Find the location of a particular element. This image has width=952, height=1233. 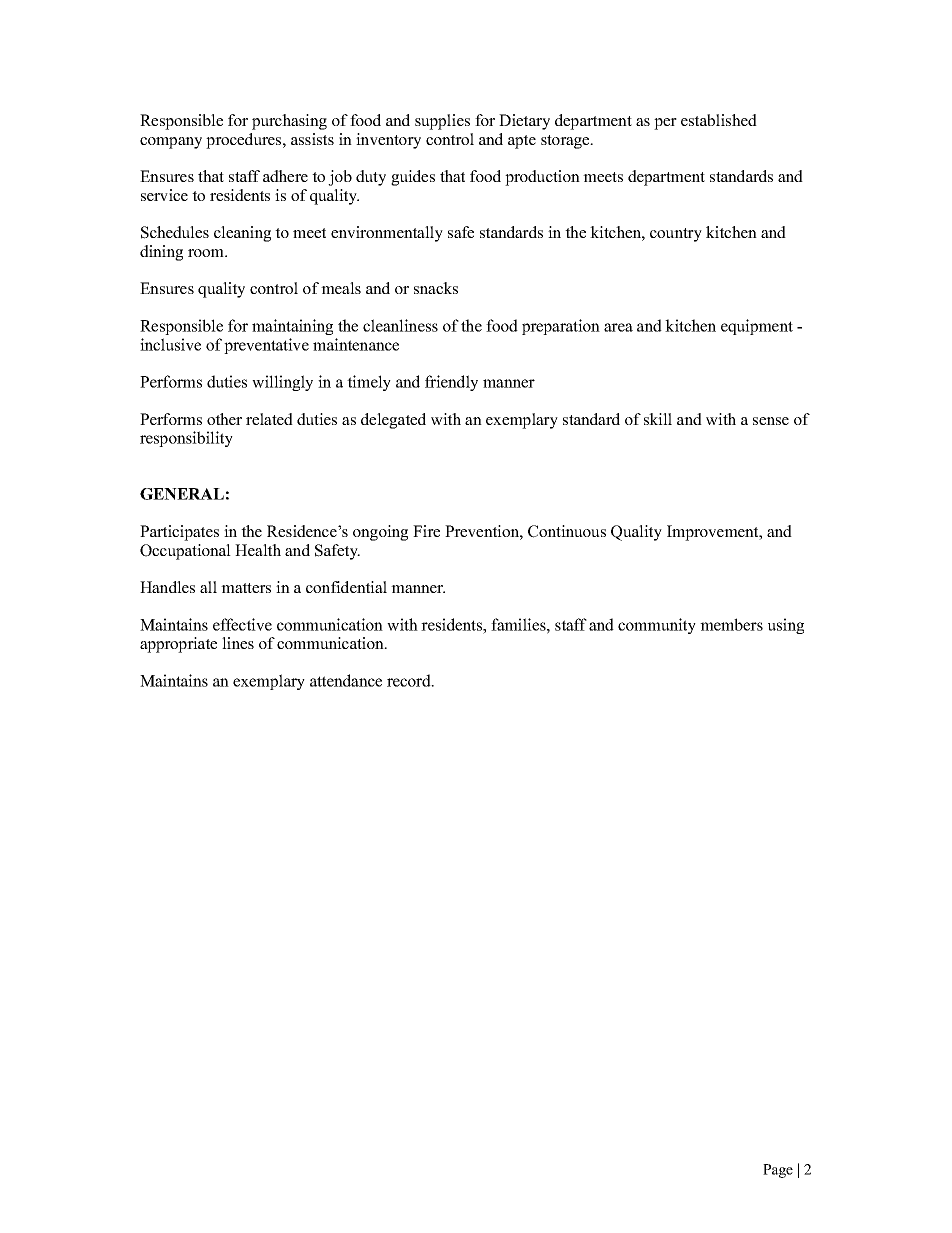

Health is located at coordinates (258, 550).
